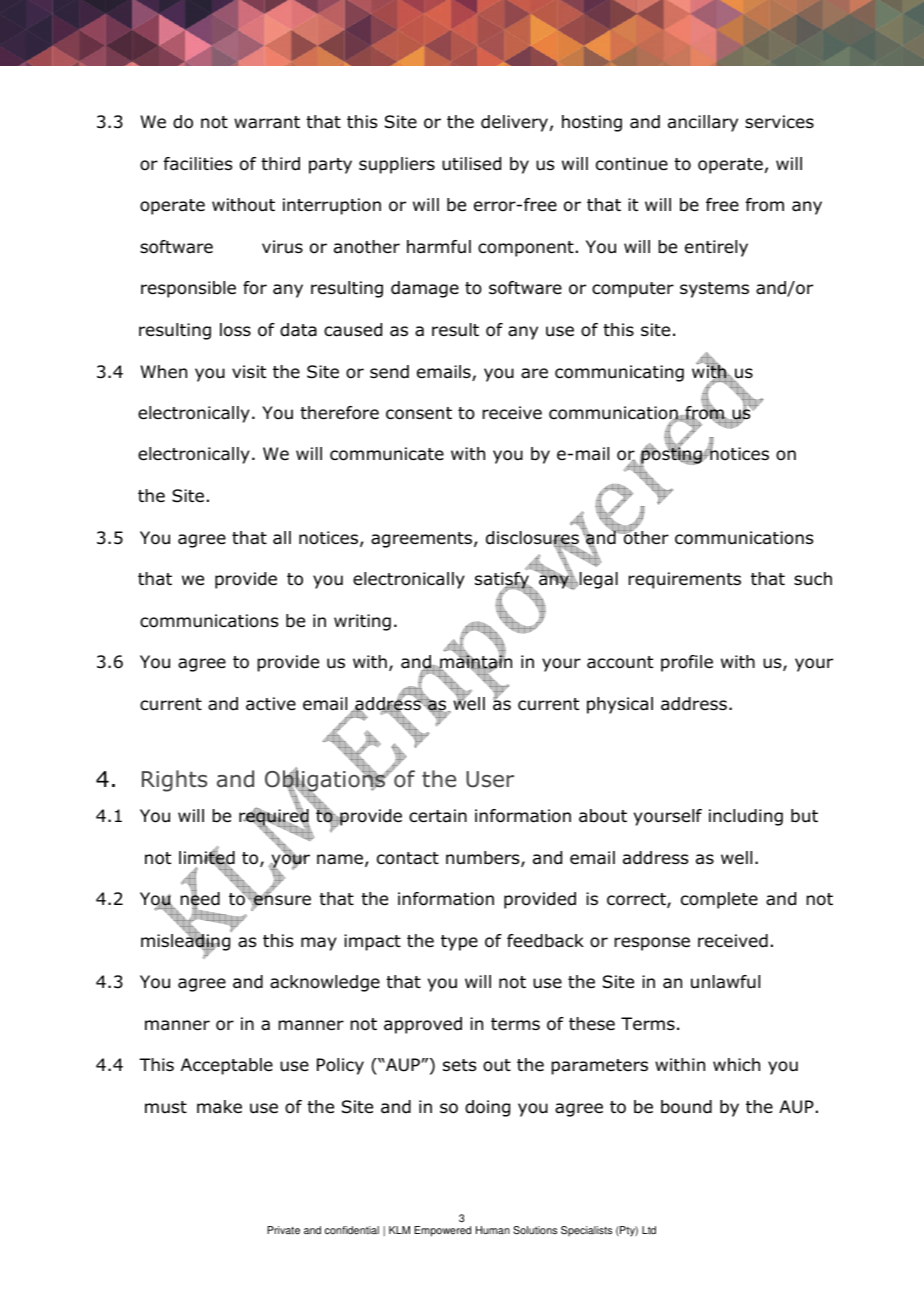 Image resolution: width=924 pixels, height=1308 pixels. What do you see at coordinates (687, 663) in the screenshot?
I see `profile` at bounding box center [687, 663].
